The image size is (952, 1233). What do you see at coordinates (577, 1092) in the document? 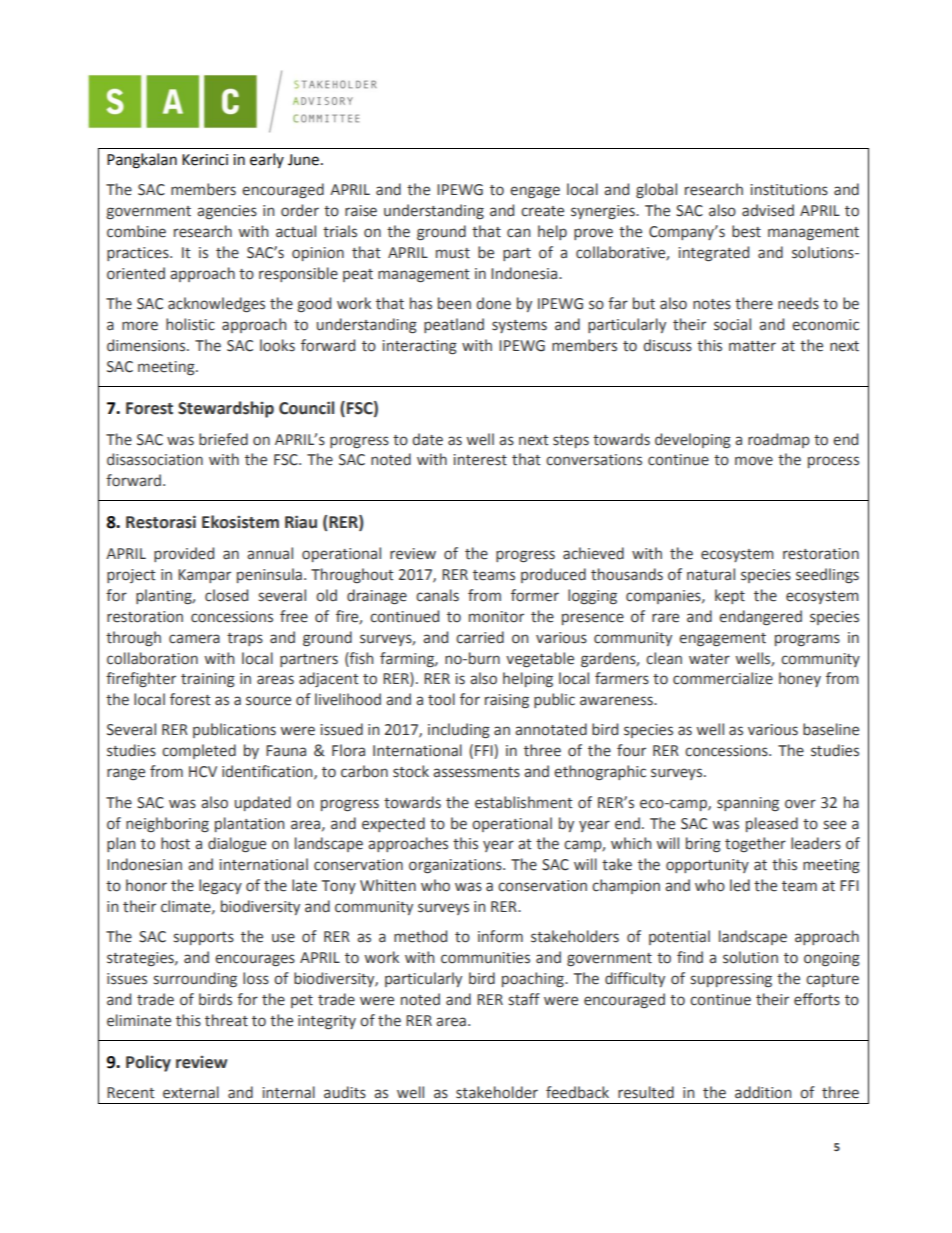
I see `feedback` at bounding box center [577, 1092].
